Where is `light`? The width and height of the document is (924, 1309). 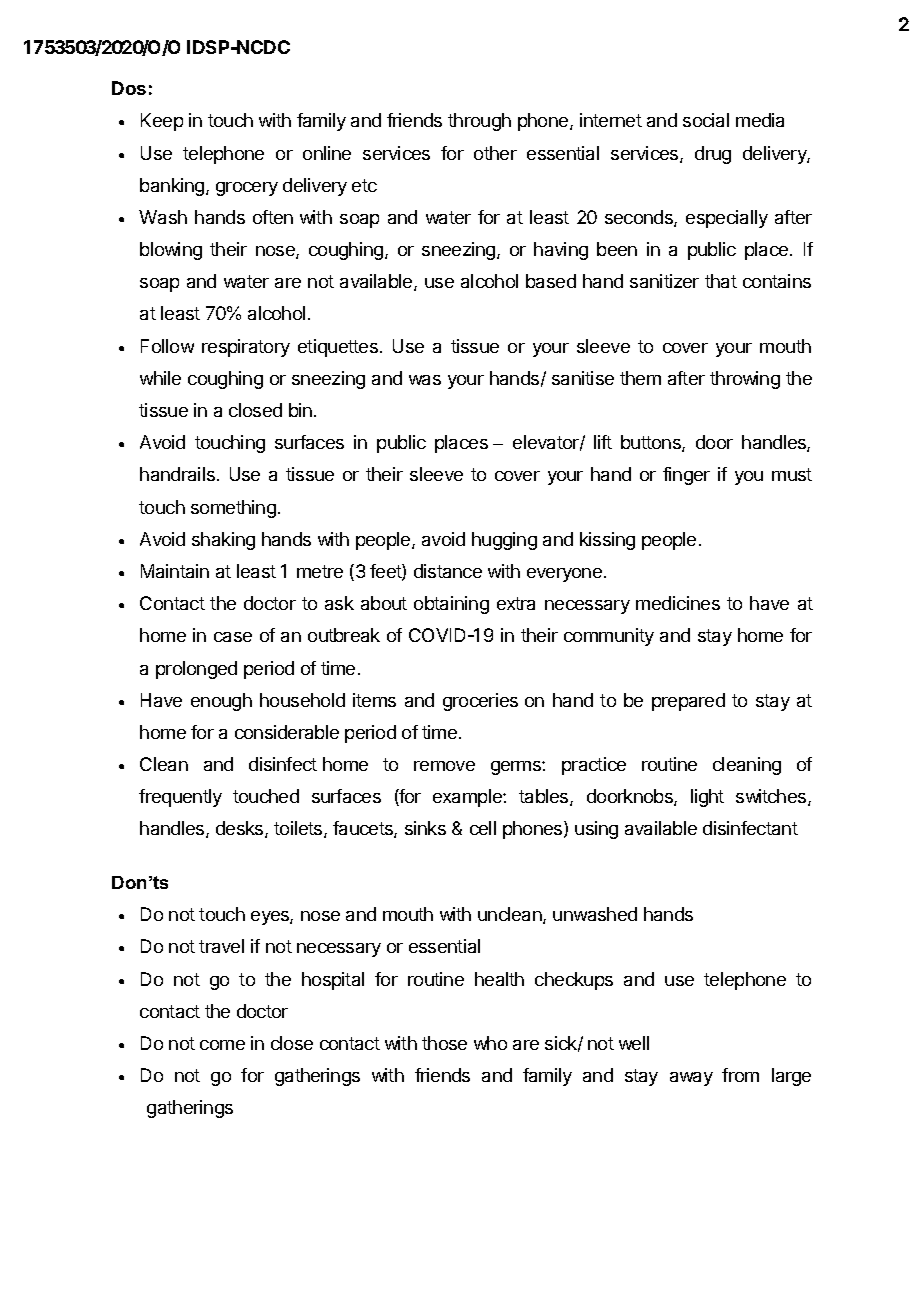 light is located at coordinates (707, 798).
